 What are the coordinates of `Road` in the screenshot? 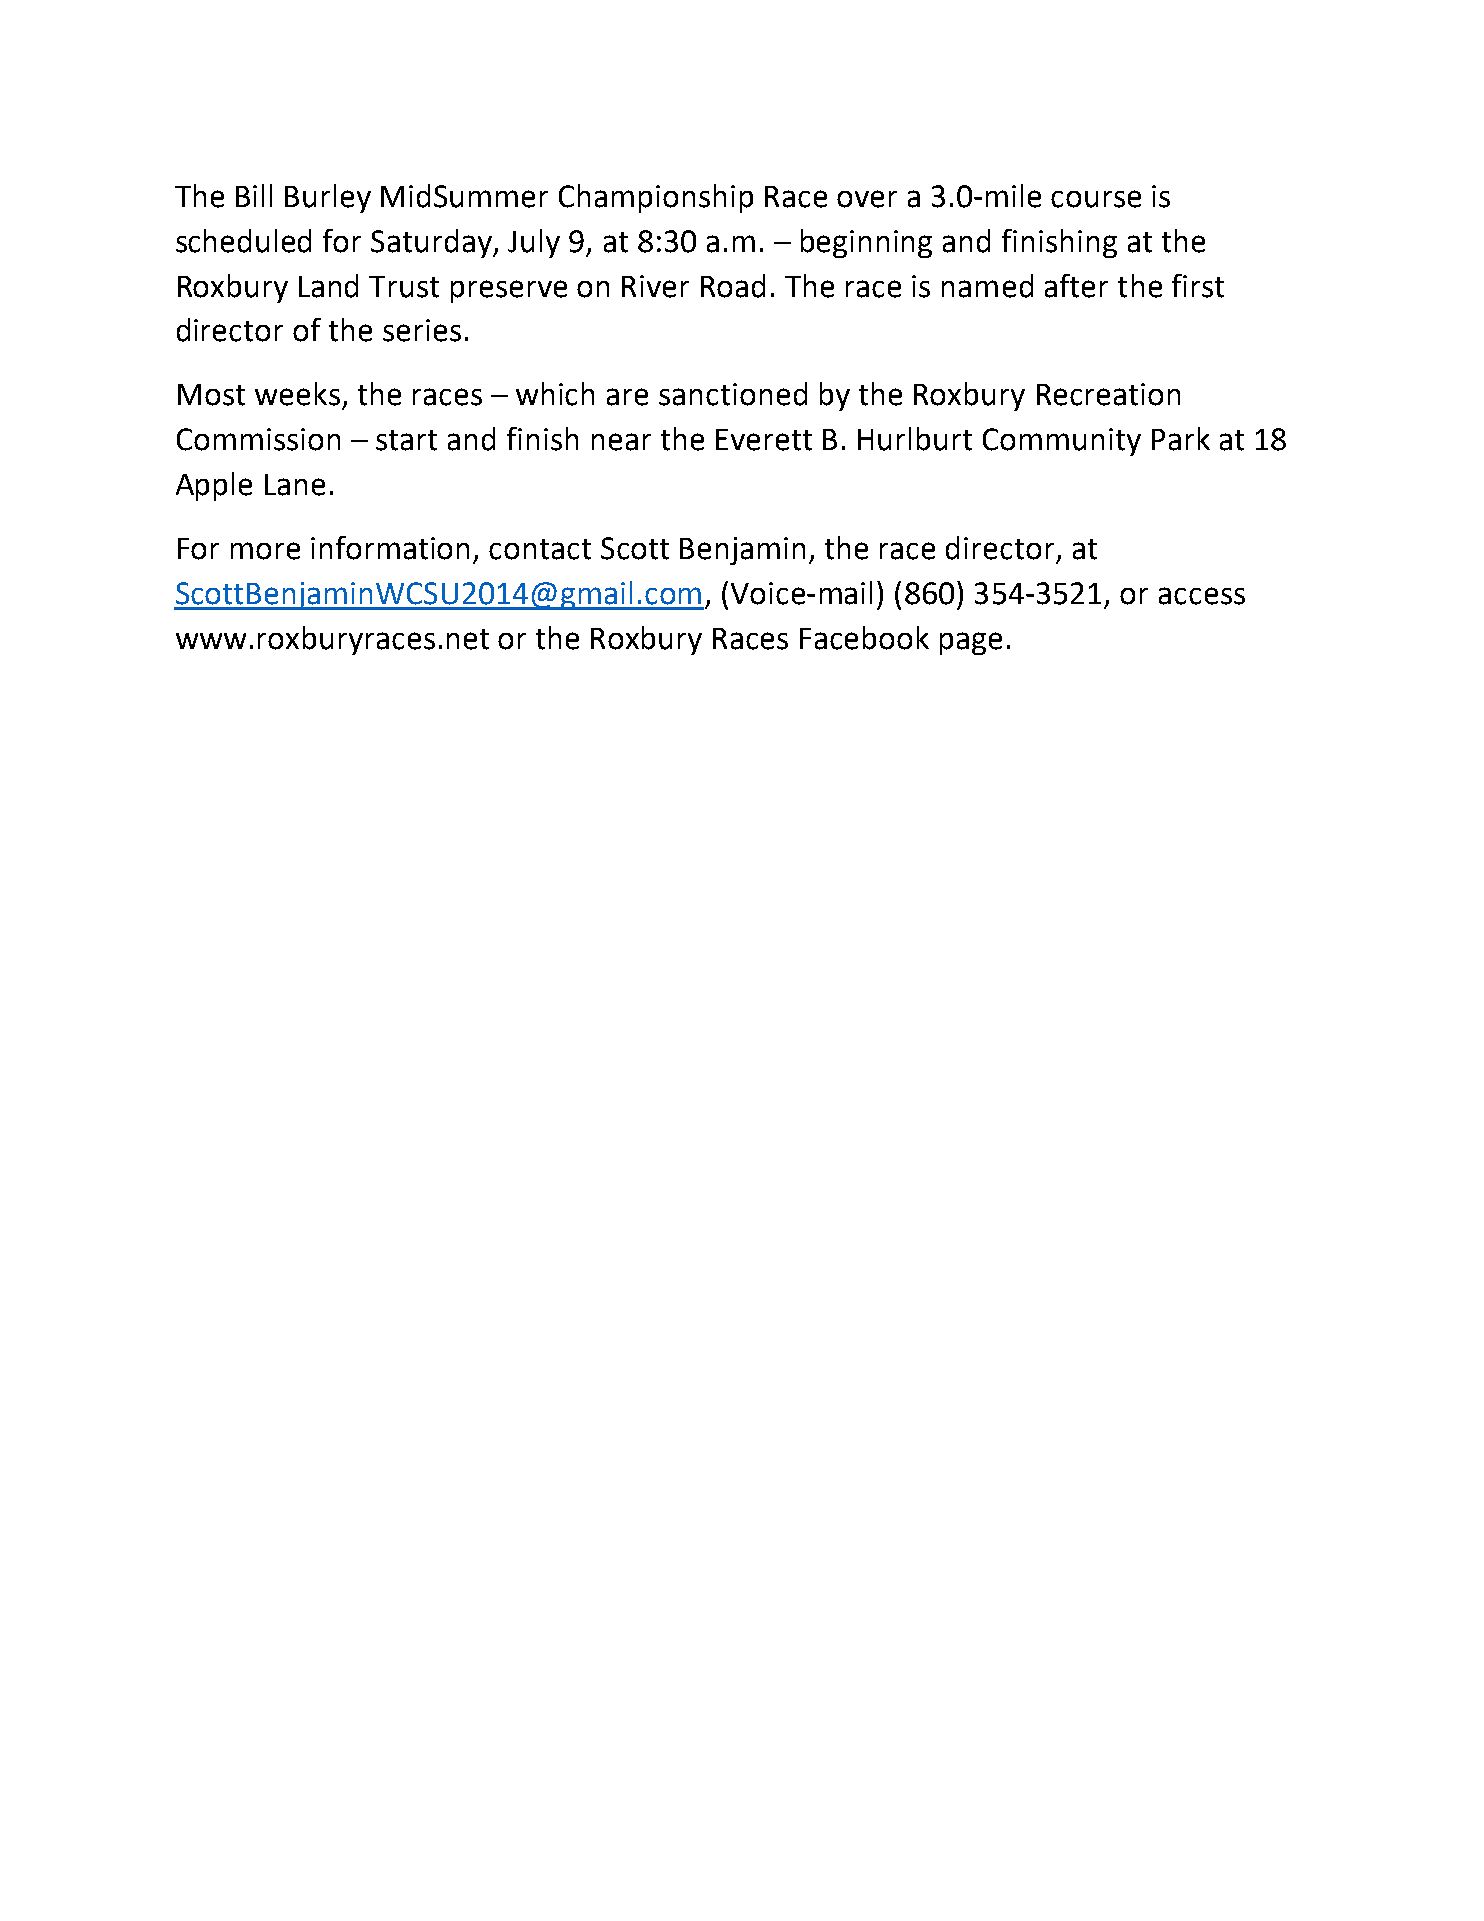 It's located at (733, 286).
